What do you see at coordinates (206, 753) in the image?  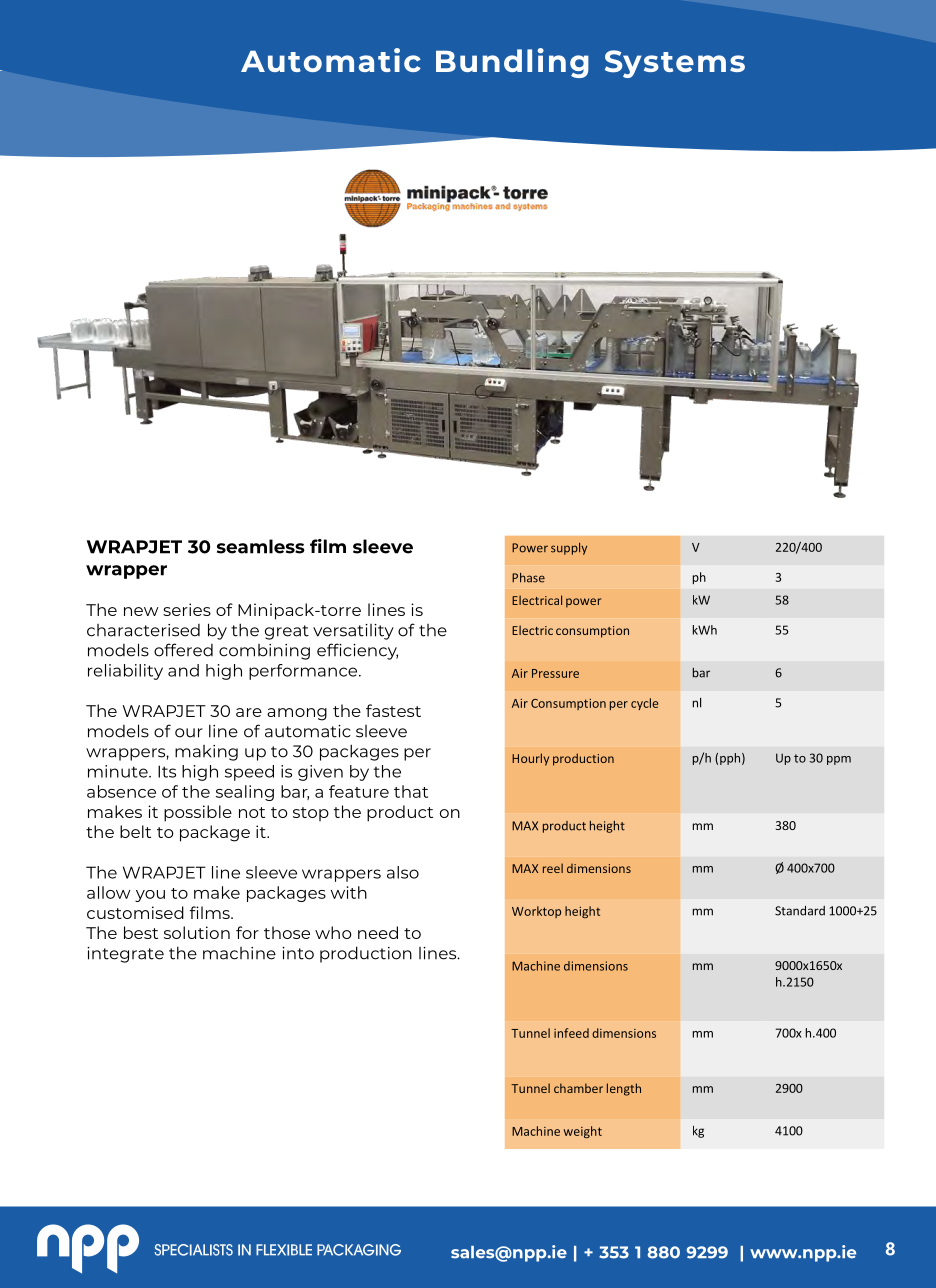 I see `making` at bounding box center [206, 753].
